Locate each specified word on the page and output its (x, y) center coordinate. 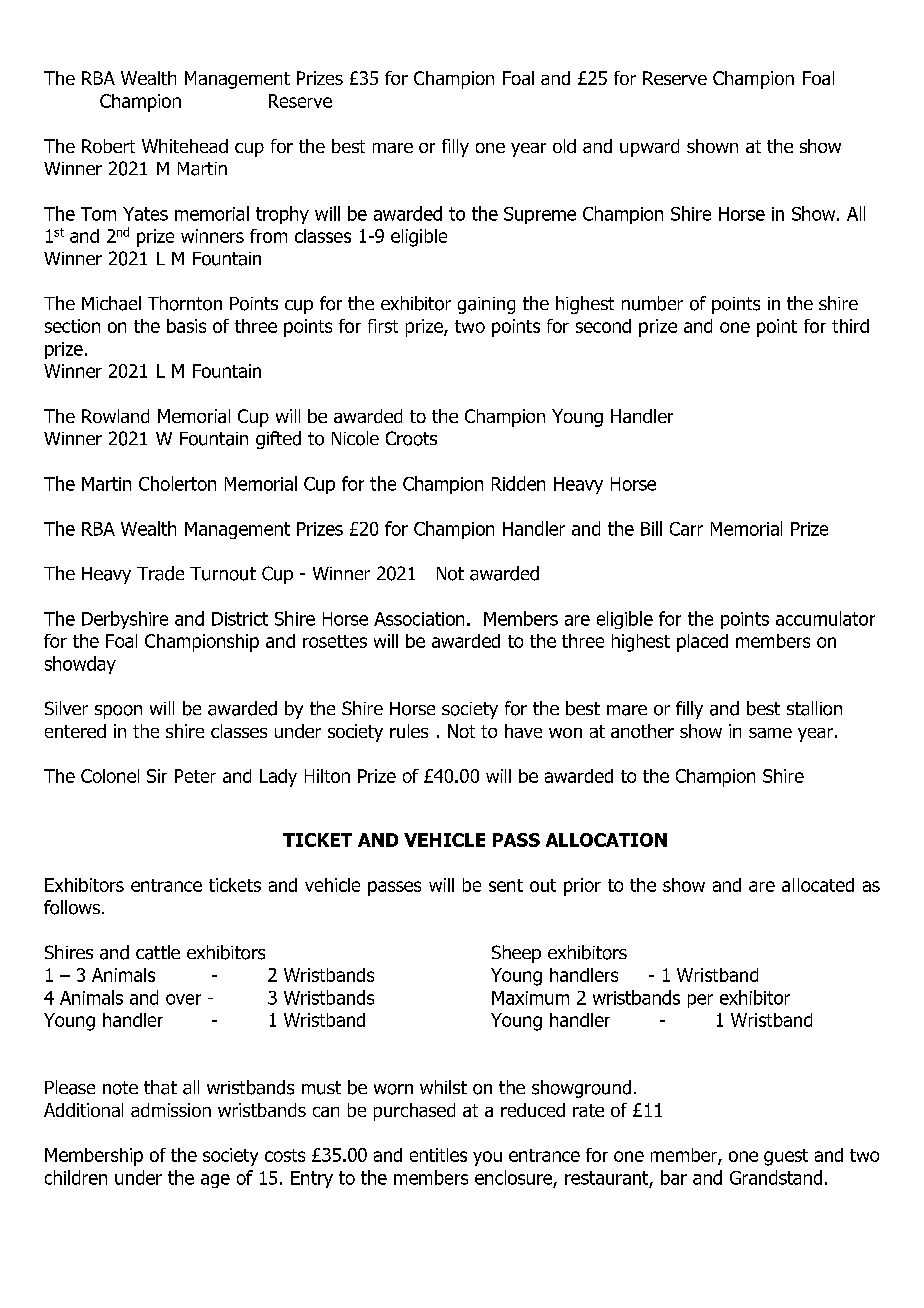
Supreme (540, 215)
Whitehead (185, 146)
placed (702, 643)
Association (419, 619)
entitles (438, 1155)
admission (171, 1110)
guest (786, 1157)
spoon (118, 712)
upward (649, 148)
